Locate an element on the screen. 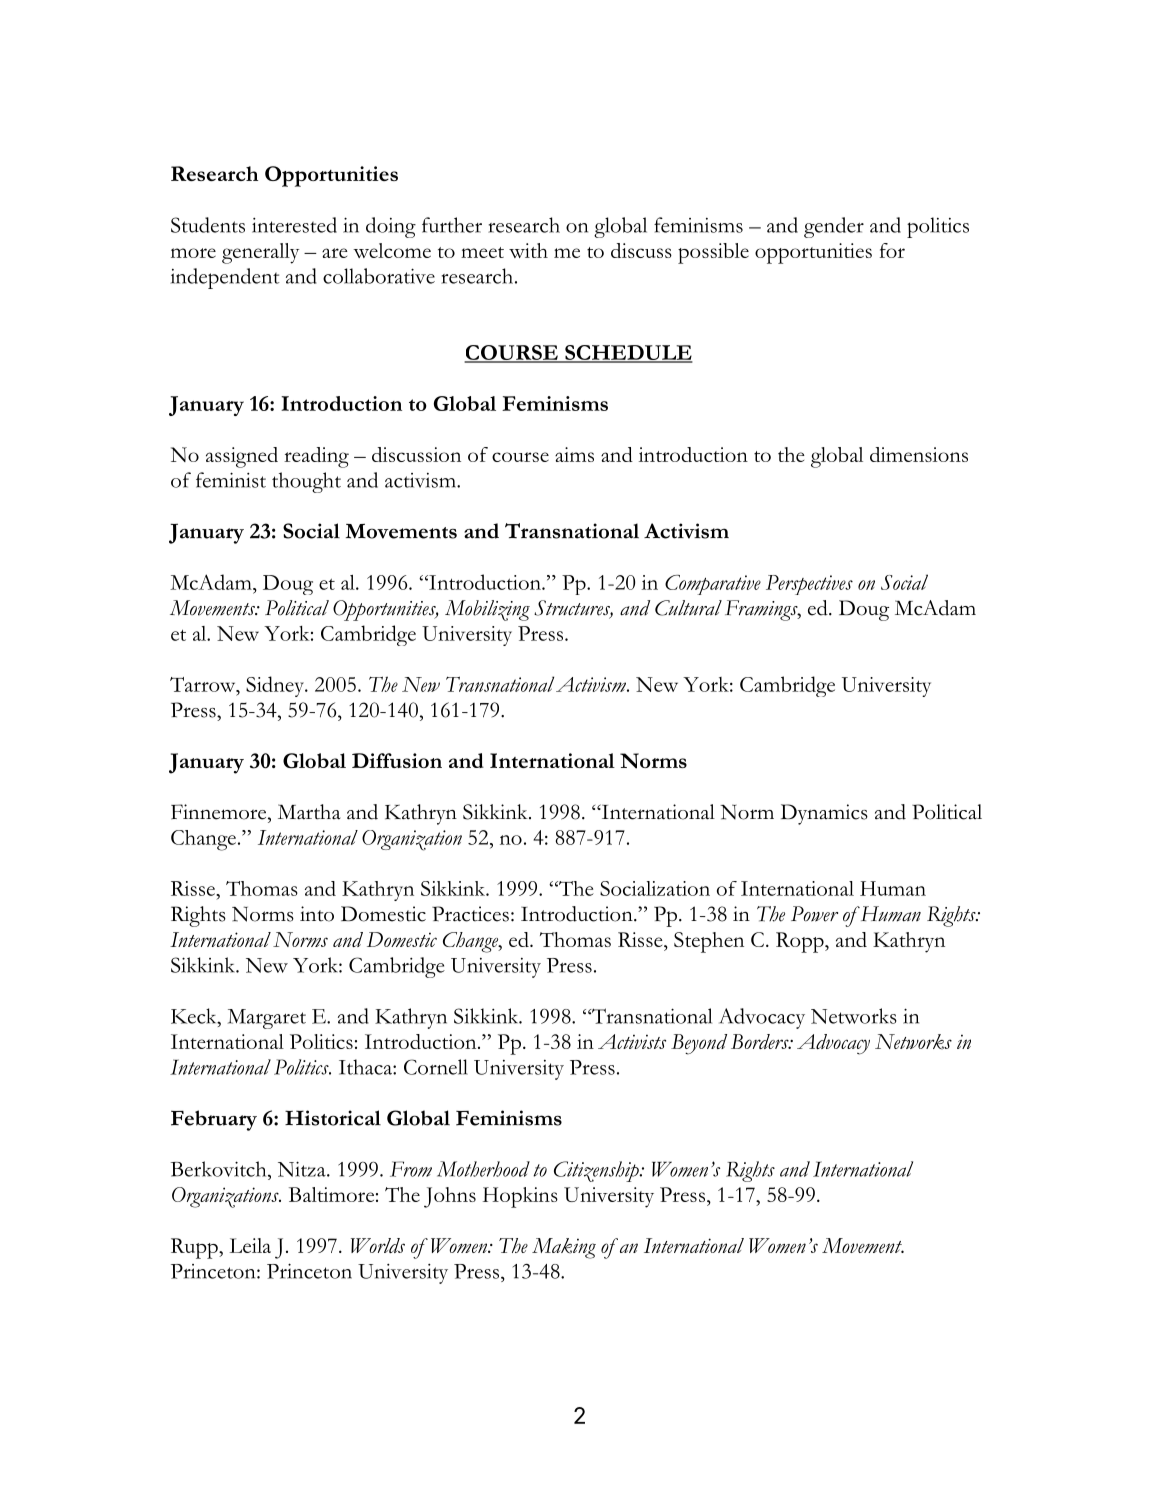 This screenshot has height=1497, width=1157. Leila is located at coordinates (250, 1245).
